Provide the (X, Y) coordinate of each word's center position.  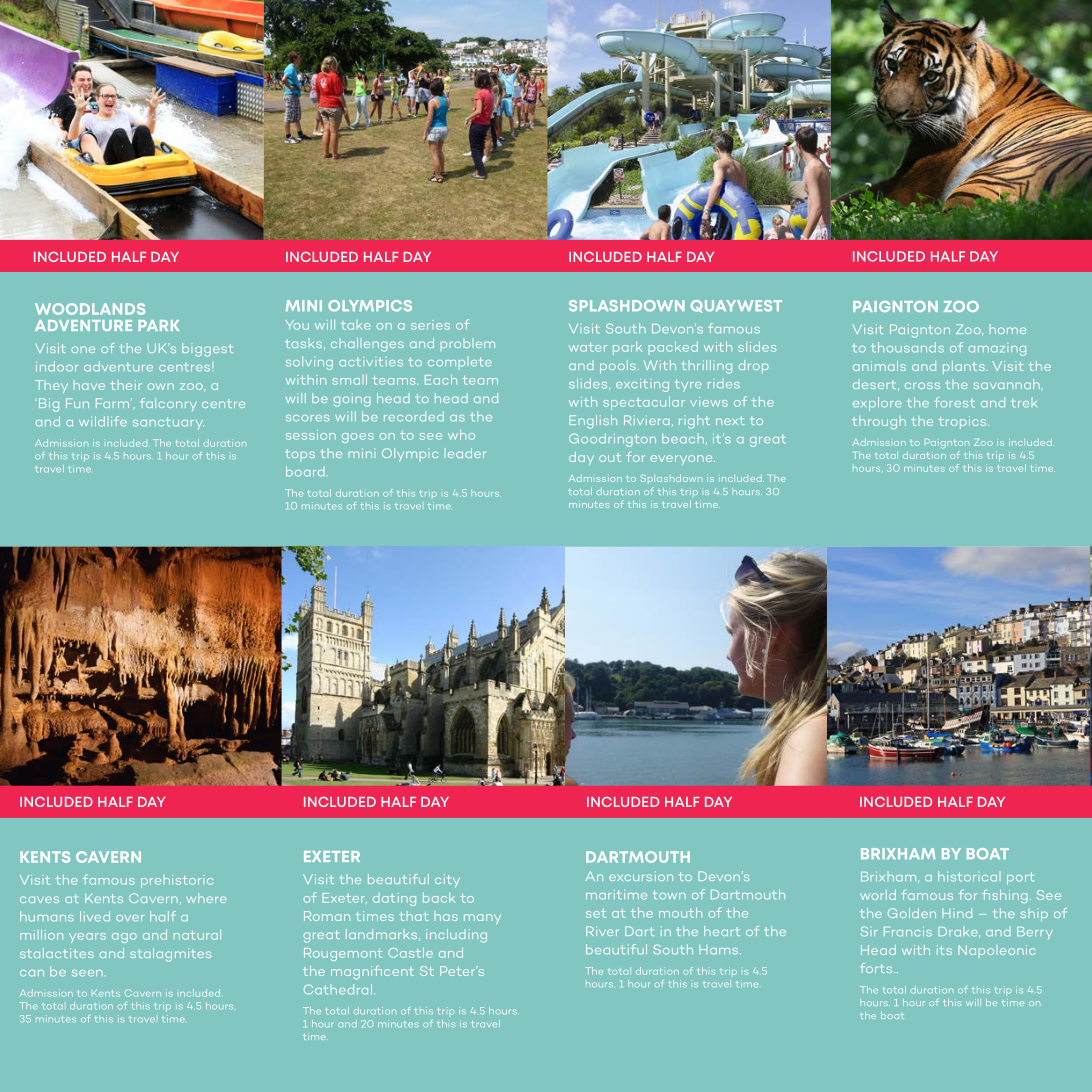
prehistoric (177, 881)
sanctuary (168, 423)
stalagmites (170, 955)
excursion (641, 876)
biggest (207, 350)
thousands (907, 347)
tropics (964, 422)
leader (467, 453)
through (879, 422)
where (206, 898)
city (447, 880)
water (588, 347)
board (305, 471)
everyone (682, 460)
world (878, 895)
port (1020, 878)
